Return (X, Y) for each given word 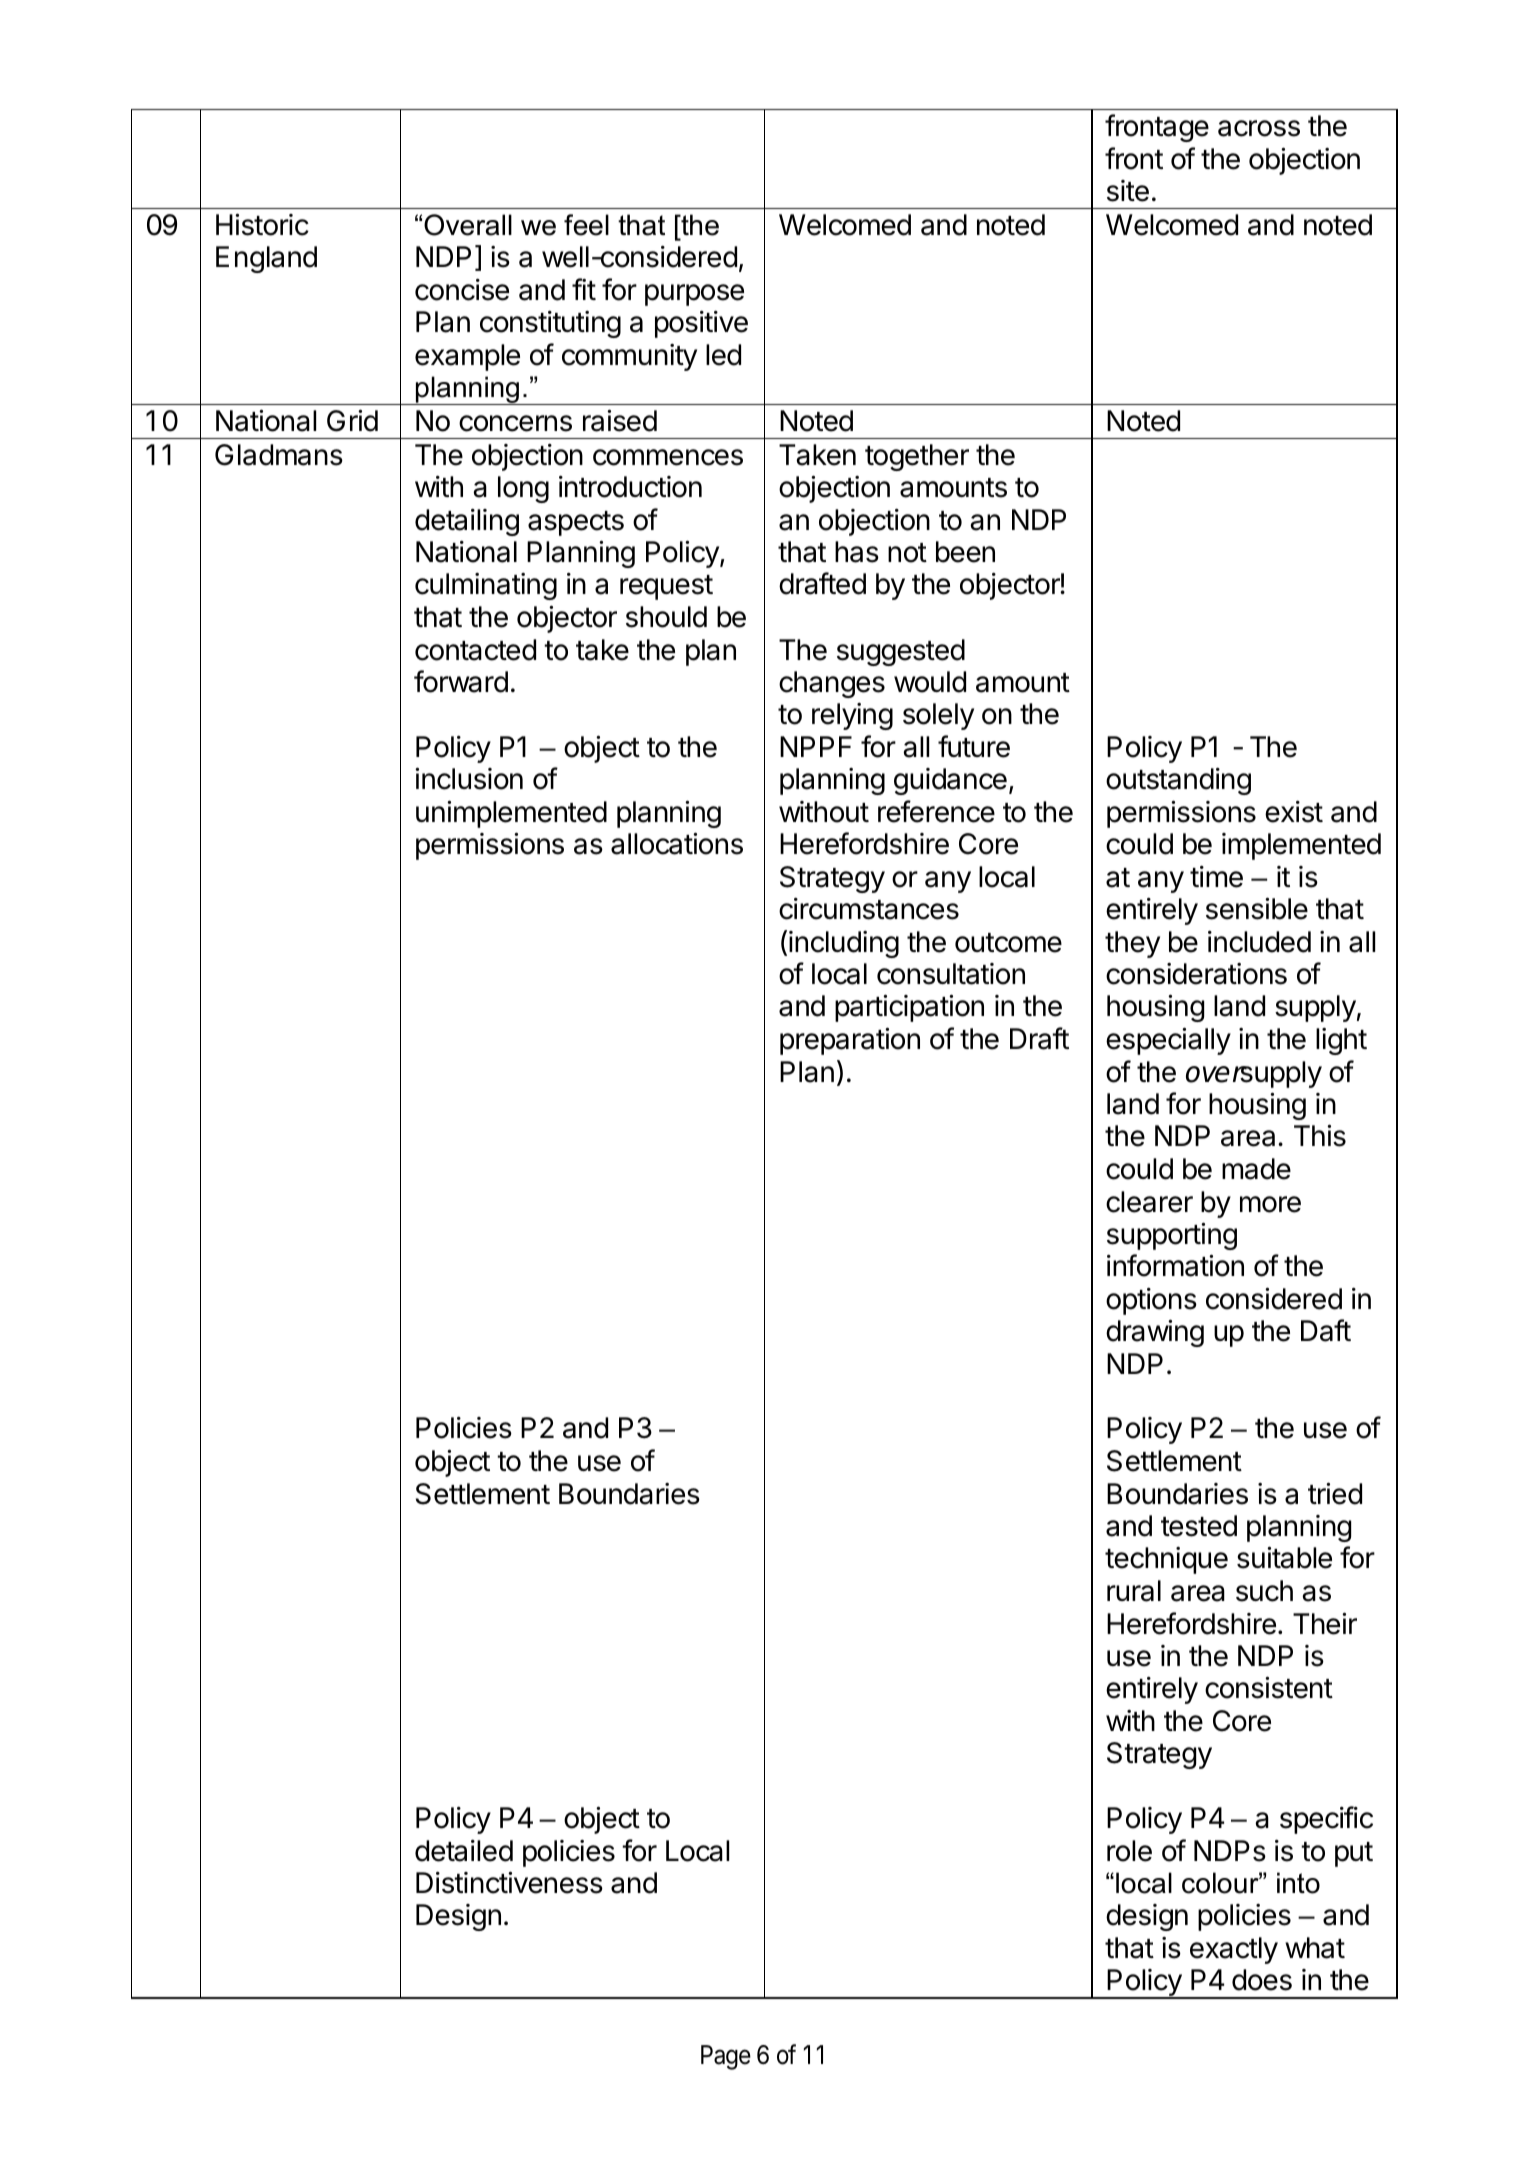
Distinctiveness (509, 1882)
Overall (468, 225)
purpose (694, 295)
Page (726, 2057)
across (1259, 128)
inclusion (469, 778)
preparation (850, 1041)
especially (1168, 1041)
